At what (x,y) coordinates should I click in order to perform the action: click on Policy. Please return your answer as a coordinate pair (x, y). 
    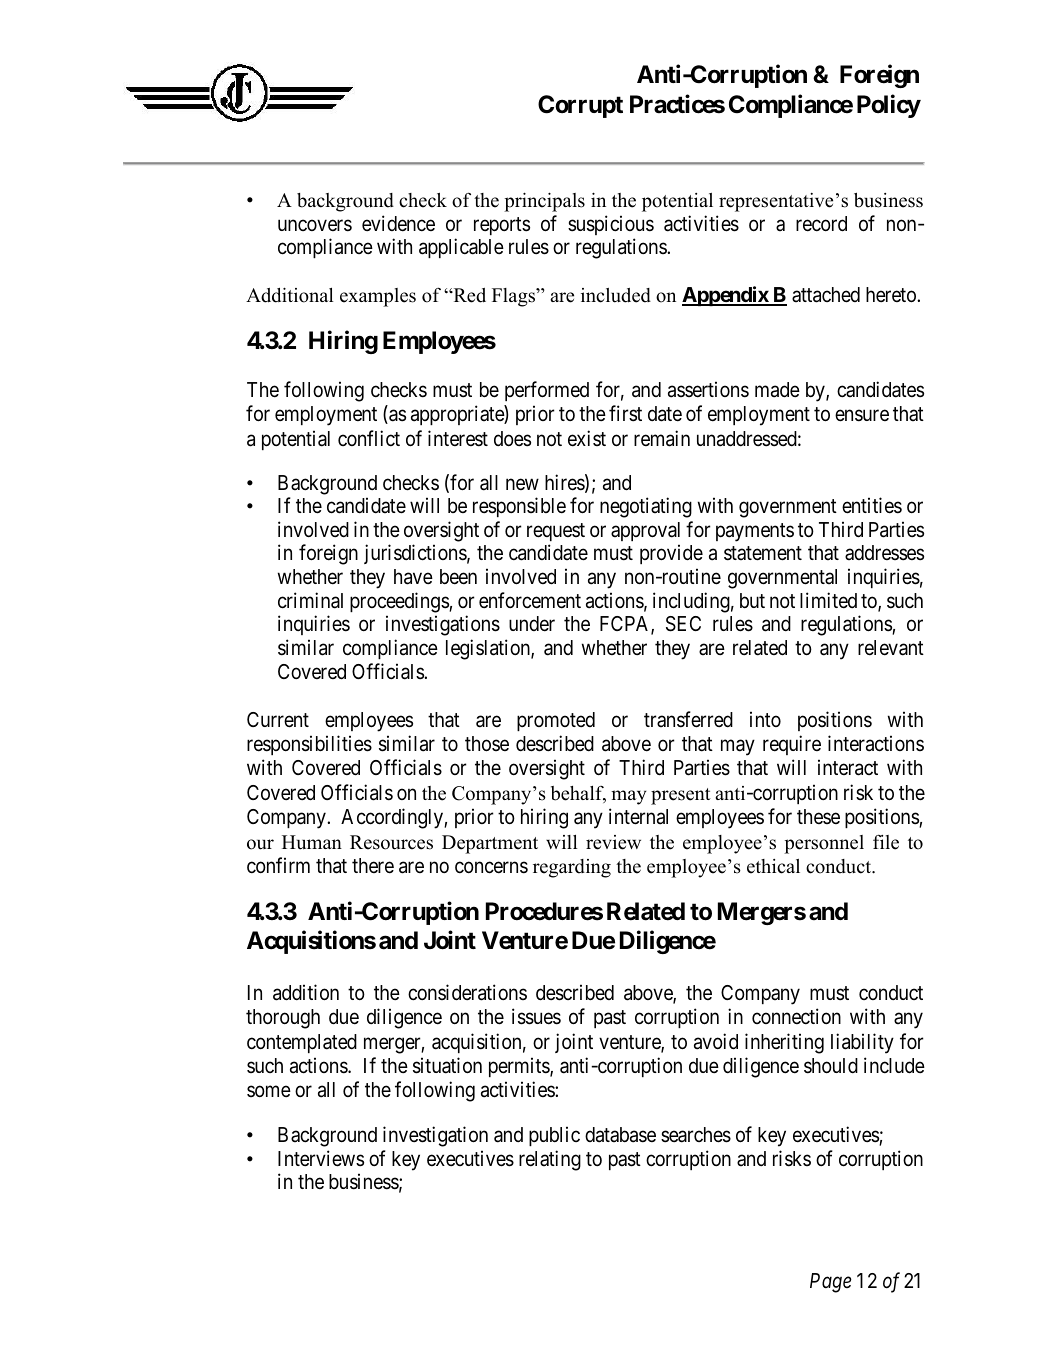
    Looking at the image, I should click on (889, 106).
